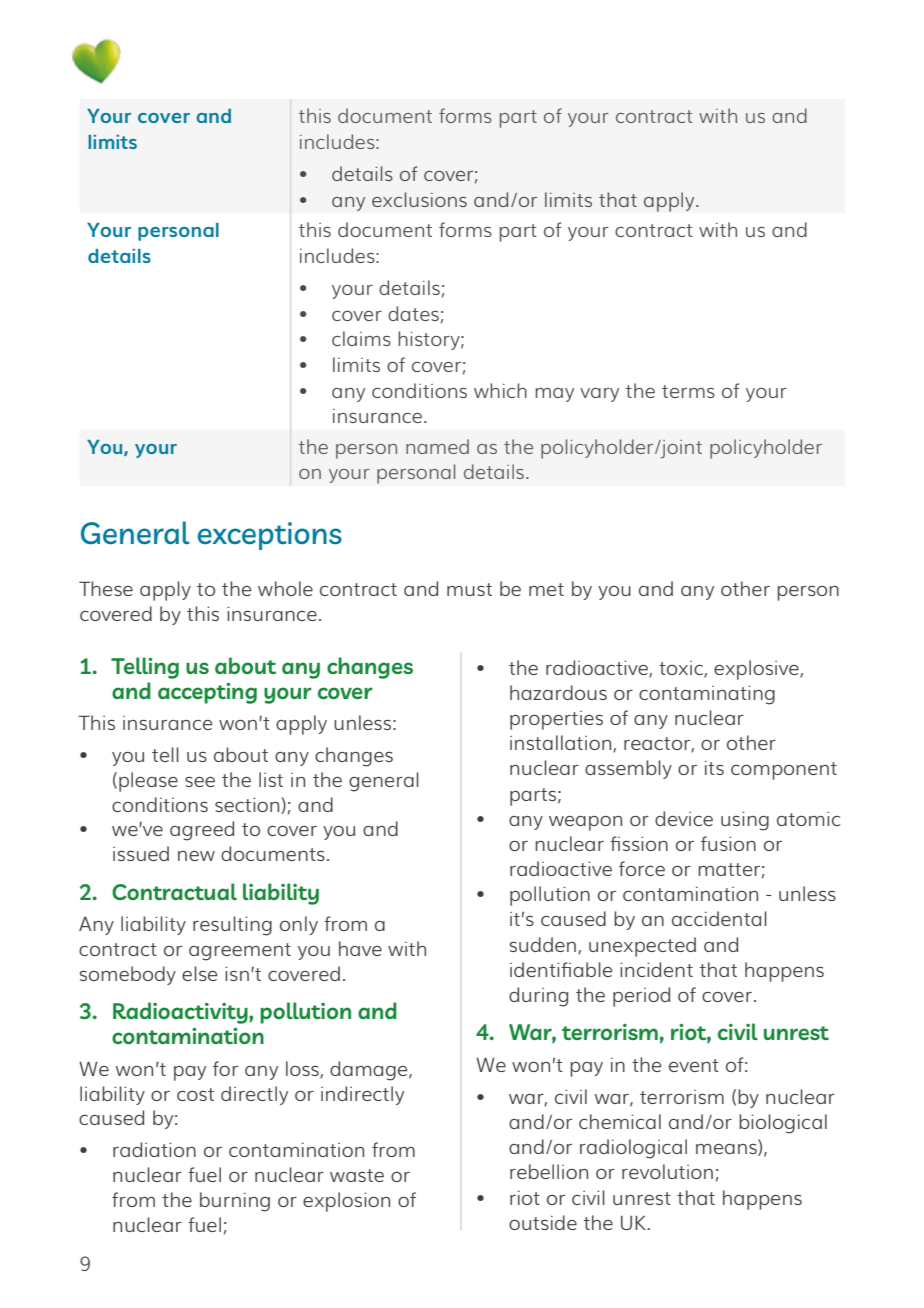 Image resolution: width=924 pixels, height=1308 pixels. I want to click on exclusions, so click(419, 199).
